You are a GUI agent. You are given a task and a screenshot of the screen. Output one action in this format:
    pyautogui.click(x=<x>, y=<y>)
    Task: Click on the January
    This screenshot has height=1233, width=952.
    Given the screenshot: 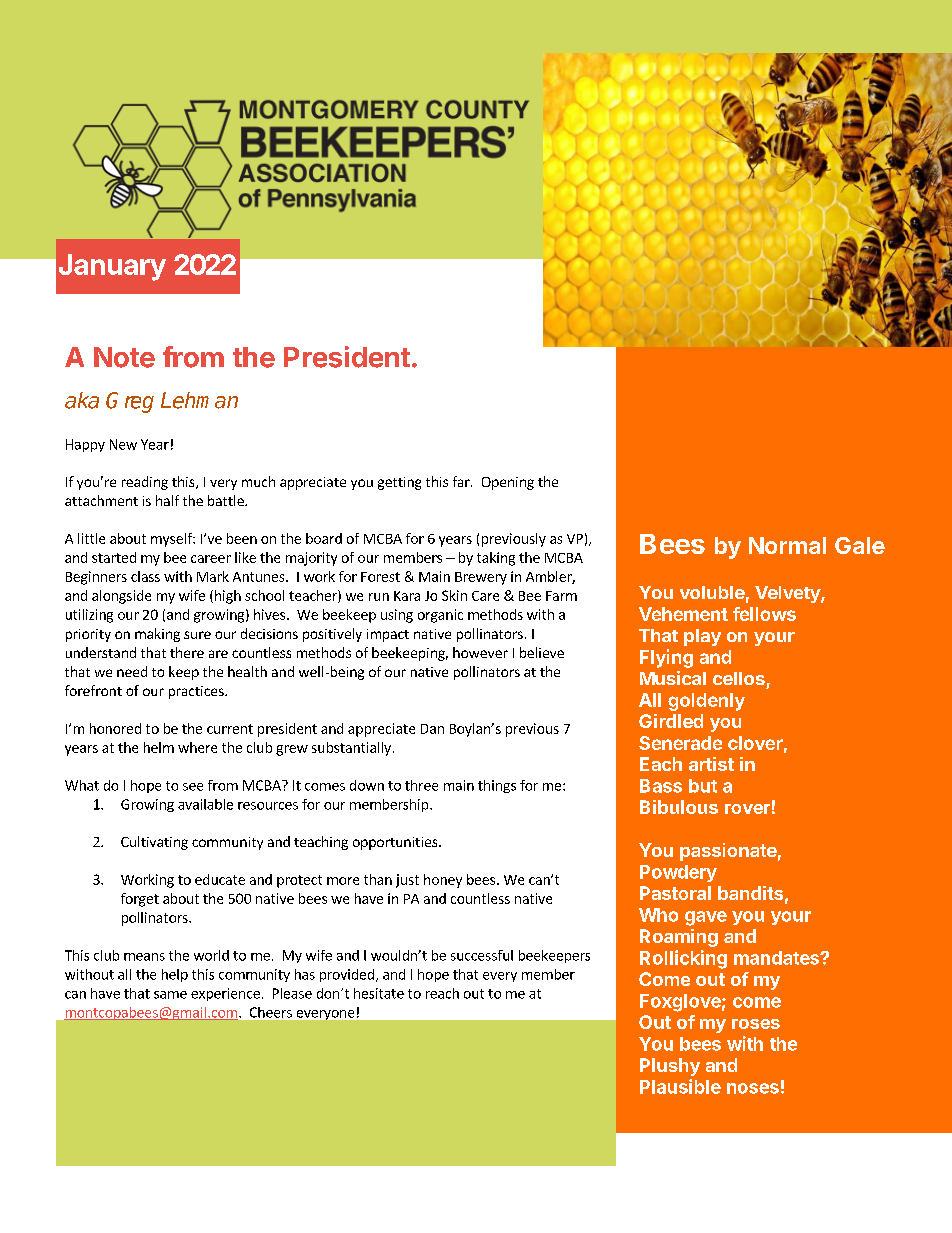 What is the action you would take?
    pyautogui.click(x=112, y=267)
